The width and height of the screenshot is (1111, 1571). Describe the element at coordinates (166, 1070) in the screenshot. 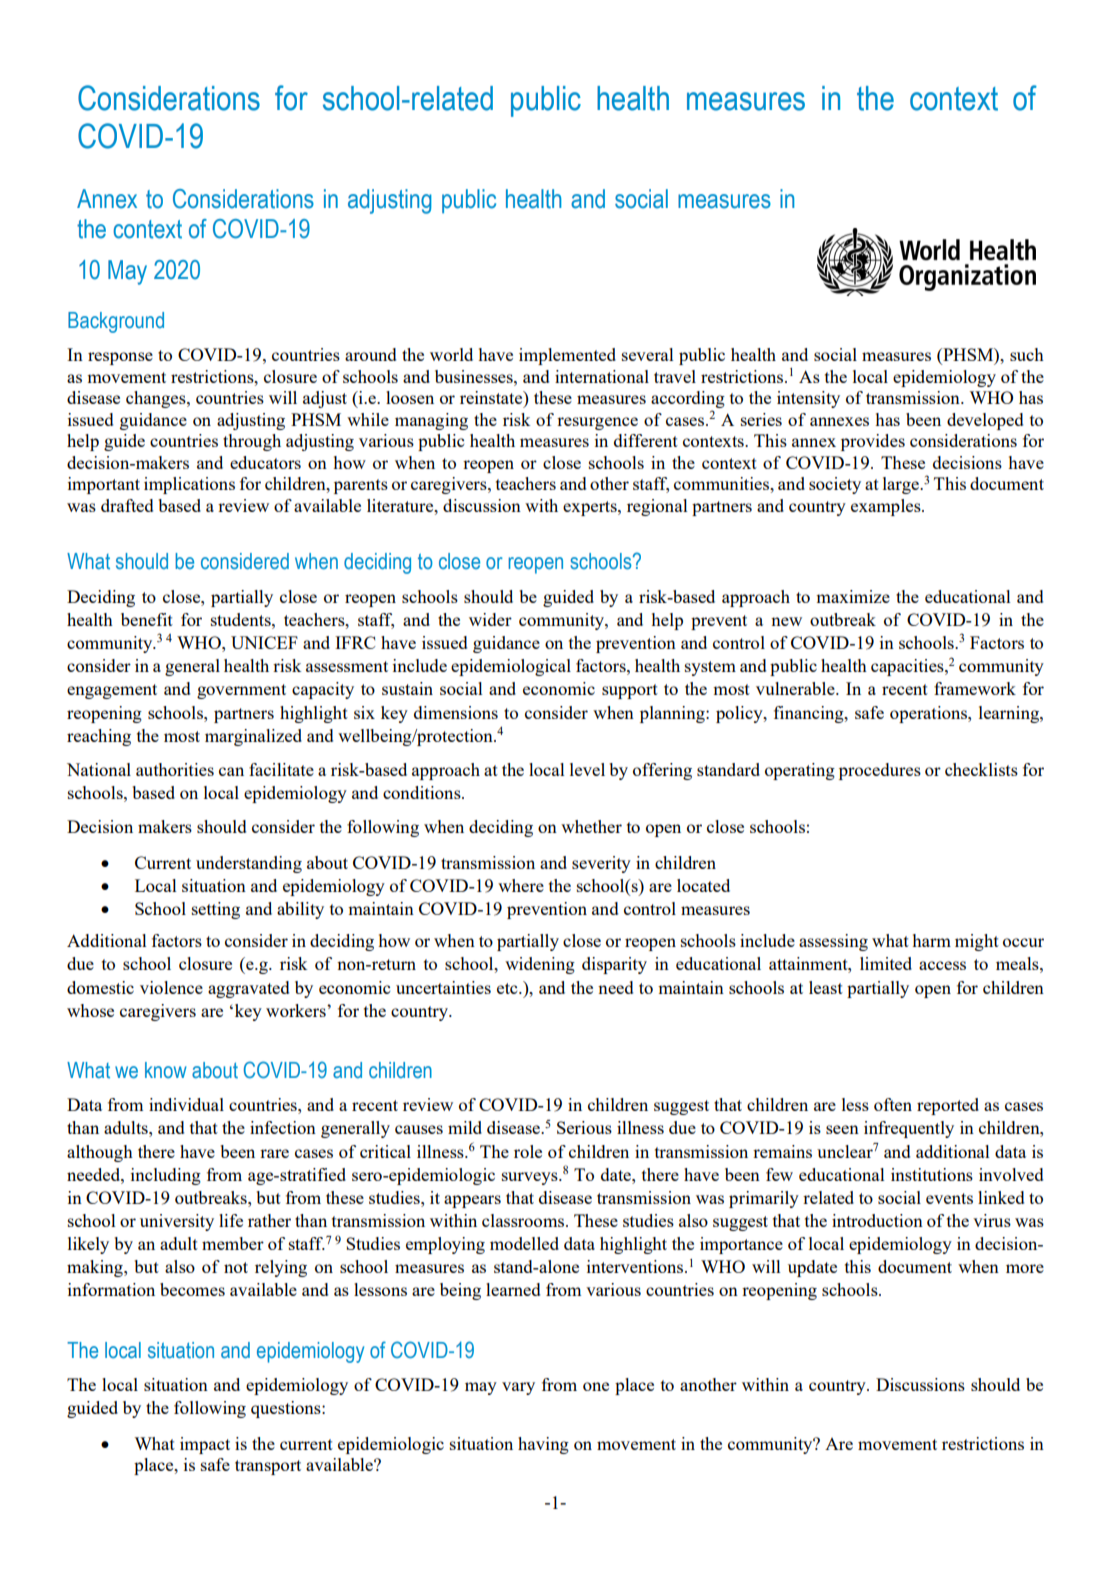

I see `know` at that location.
